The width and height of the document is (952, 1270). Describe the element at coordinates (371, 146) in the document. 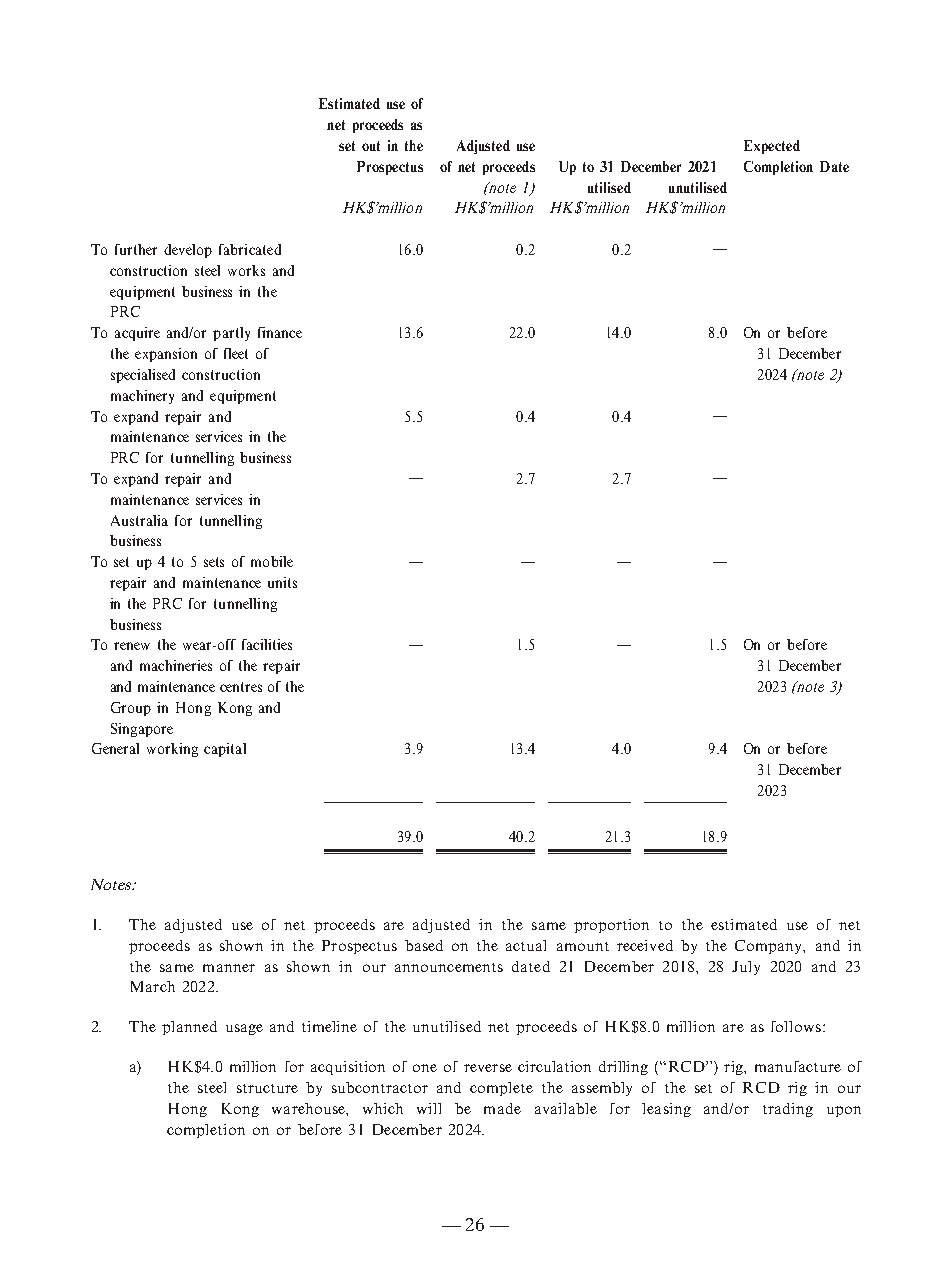

I see `out` at that location.
